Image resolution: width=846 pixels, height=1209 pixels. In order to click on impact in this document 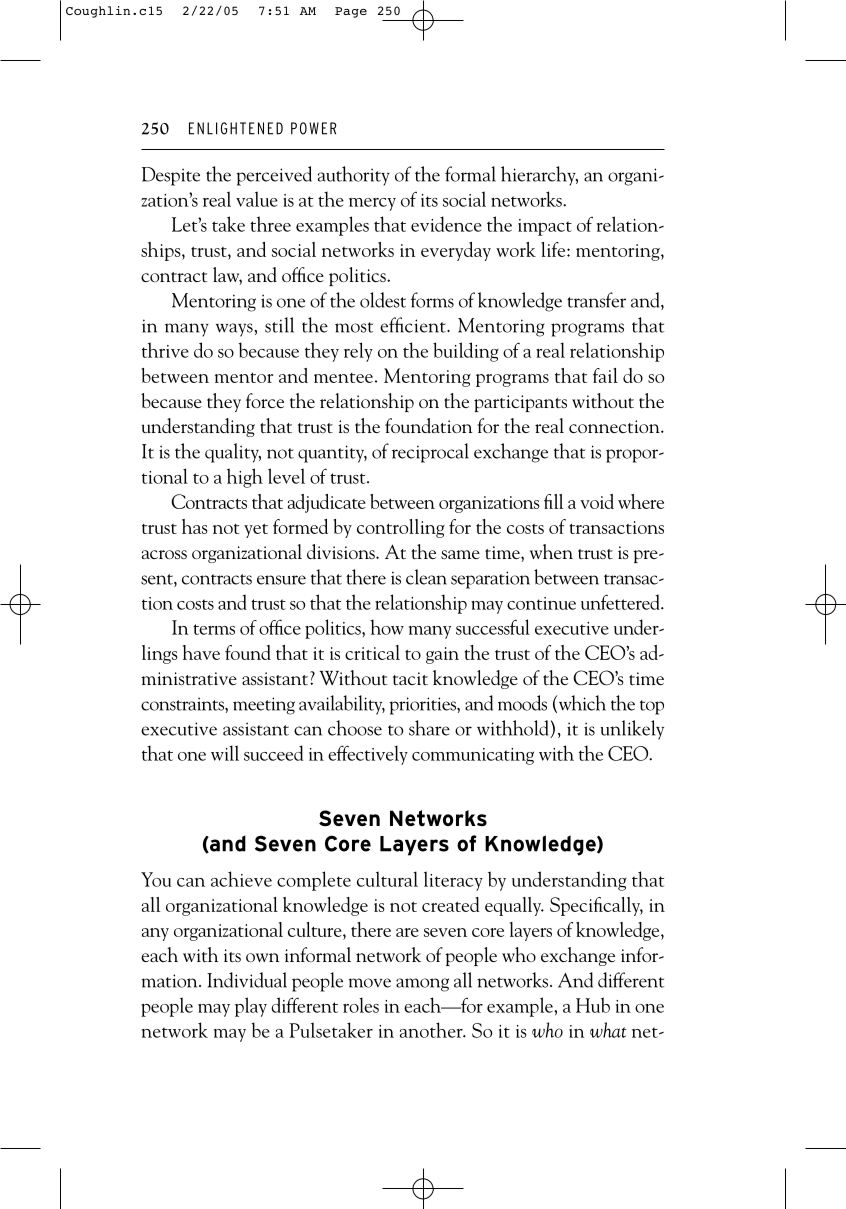, I will do `click(545, 227)`.
